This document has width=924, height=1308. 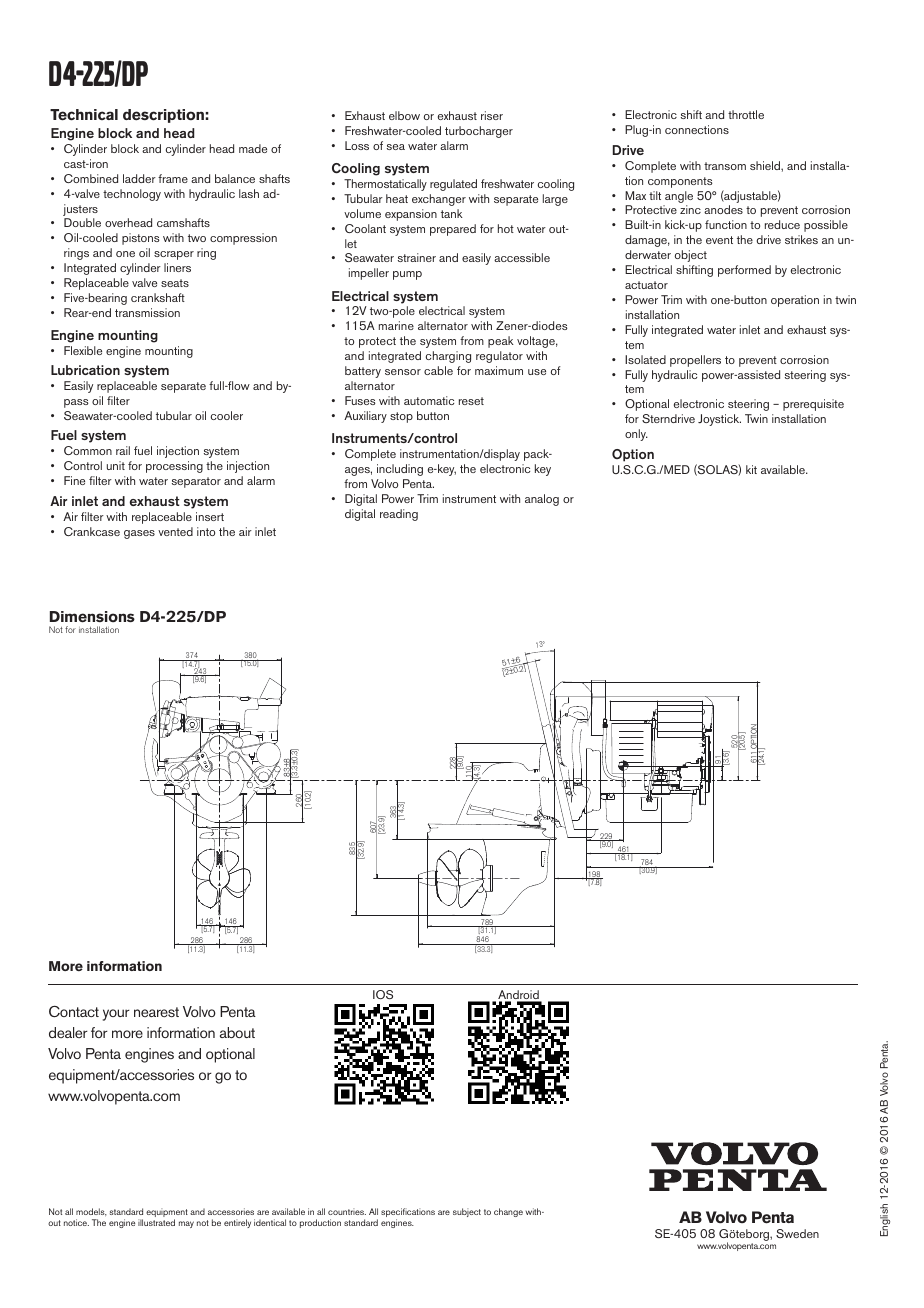 What do you see at coordinates (196, 482) in the document?
I see `separator` at bounding box center [196, 482].
